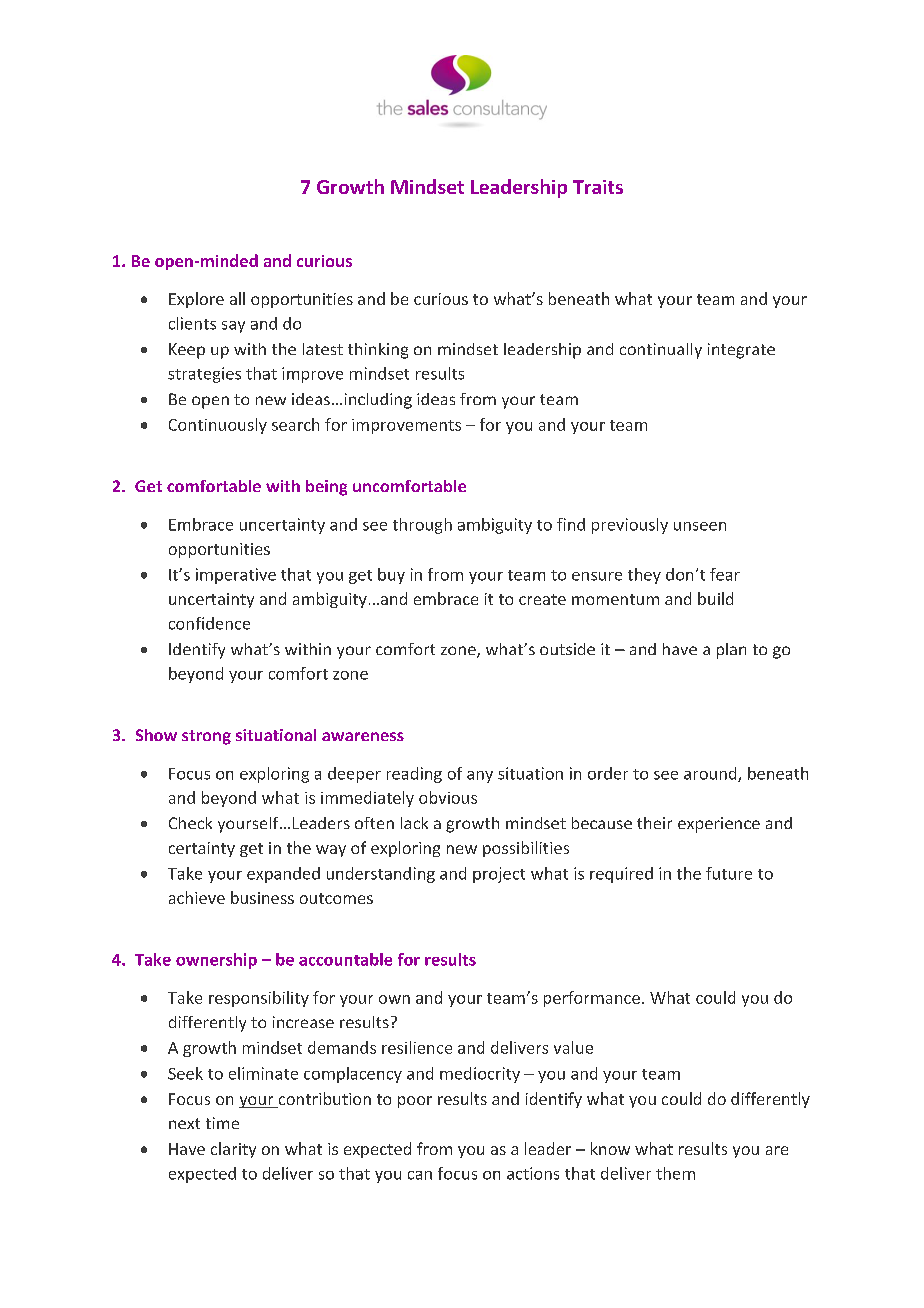 The image size is (924, 1308). What do you see at coordinates (206, 737) in the page?
I see `strong` at bounding box center [206, 737].
